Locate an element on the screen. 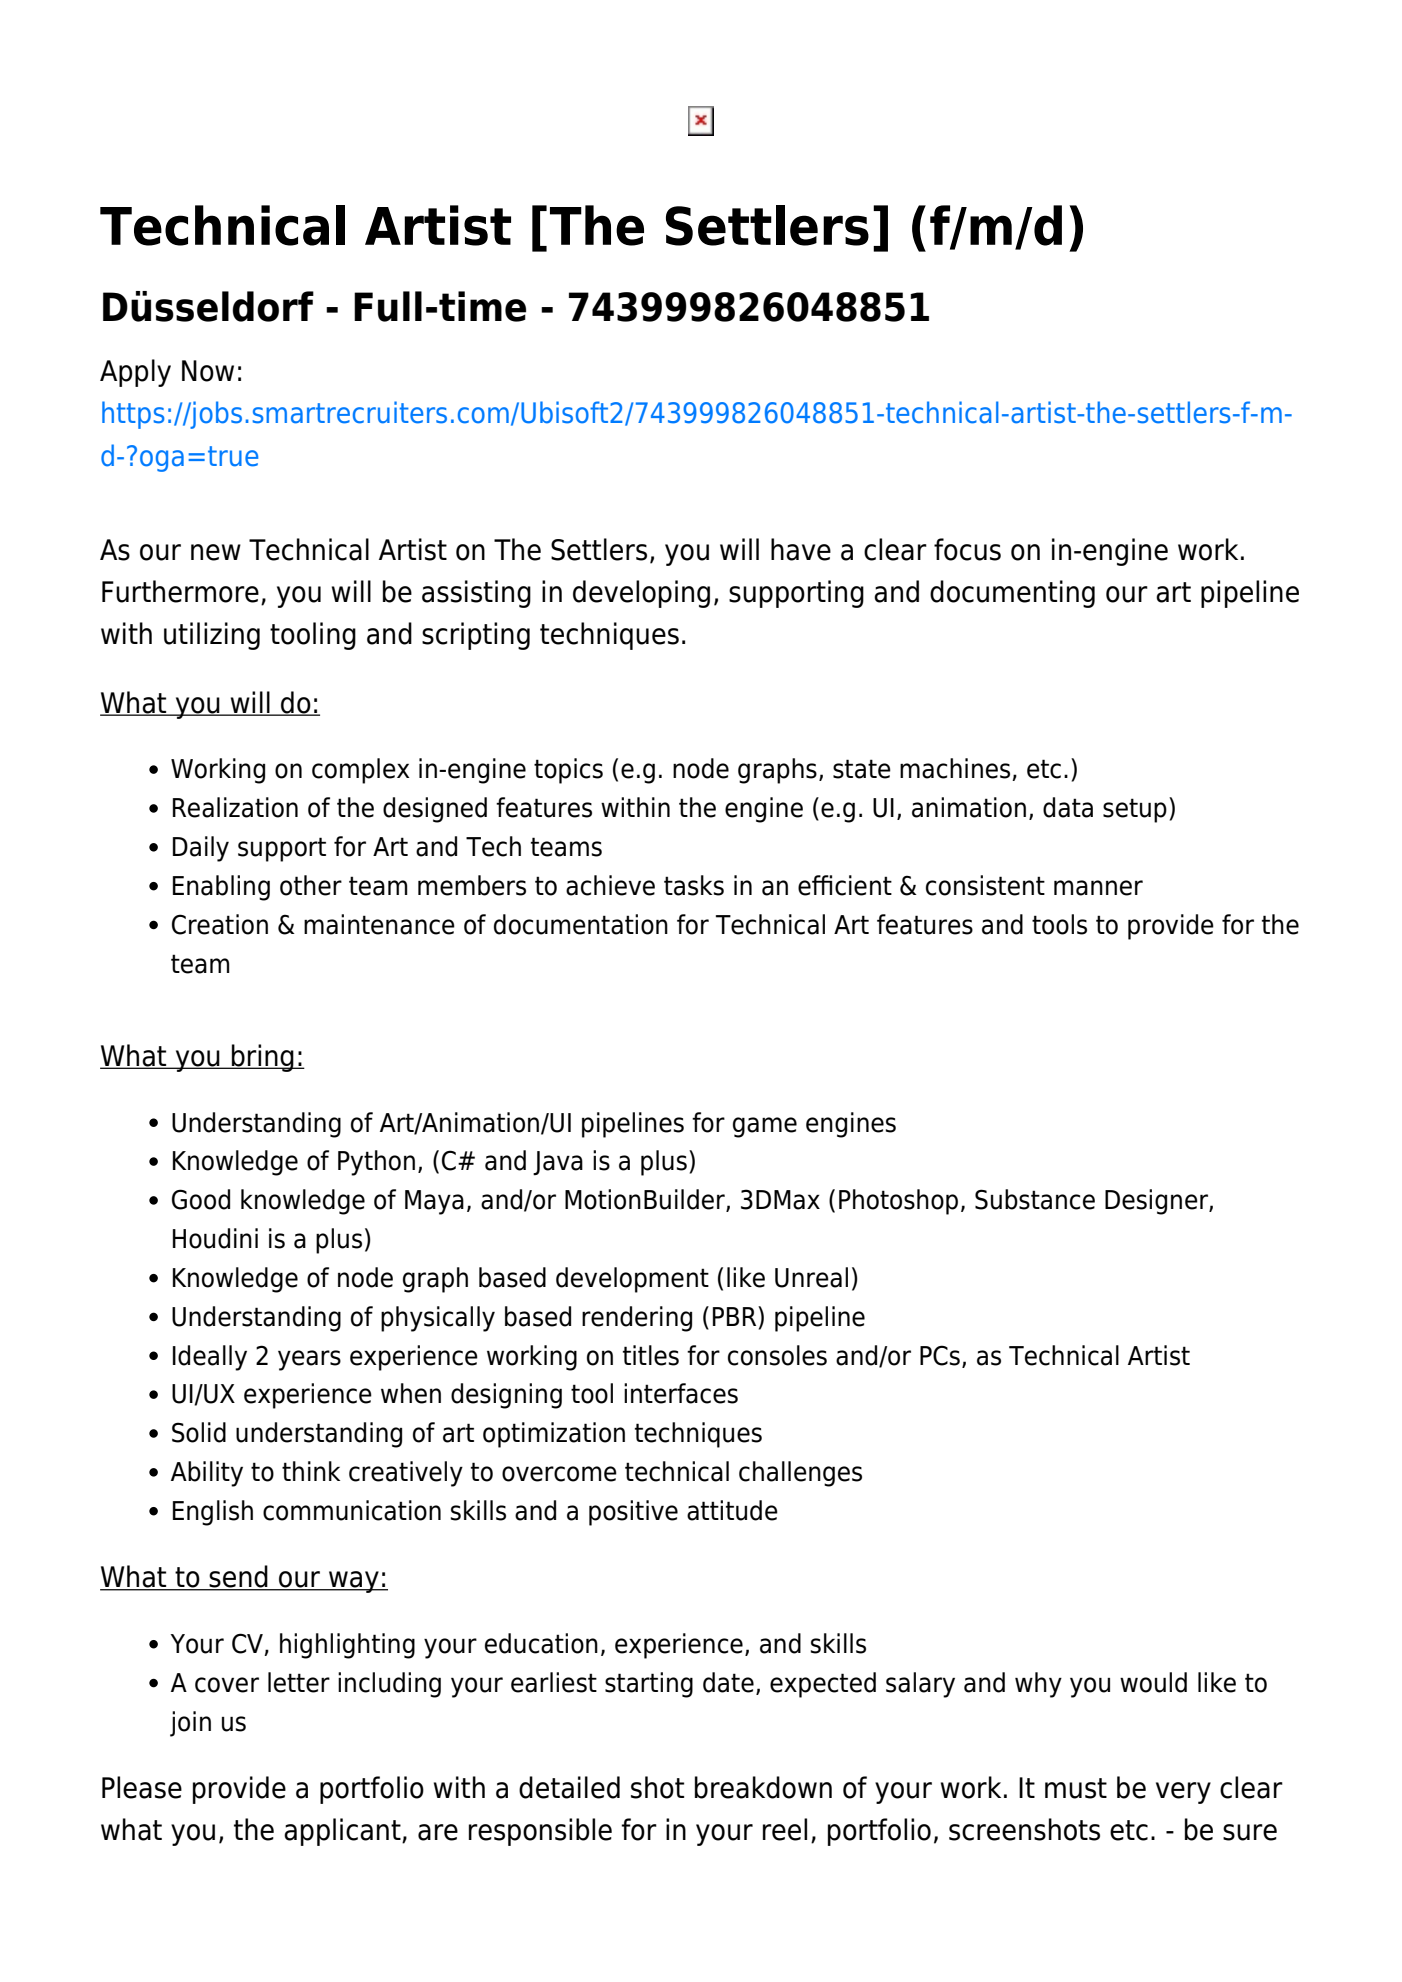 Image resolution: width=1402 pixels, height=1982 pixels. focus is located at coordinates (967, 549).
